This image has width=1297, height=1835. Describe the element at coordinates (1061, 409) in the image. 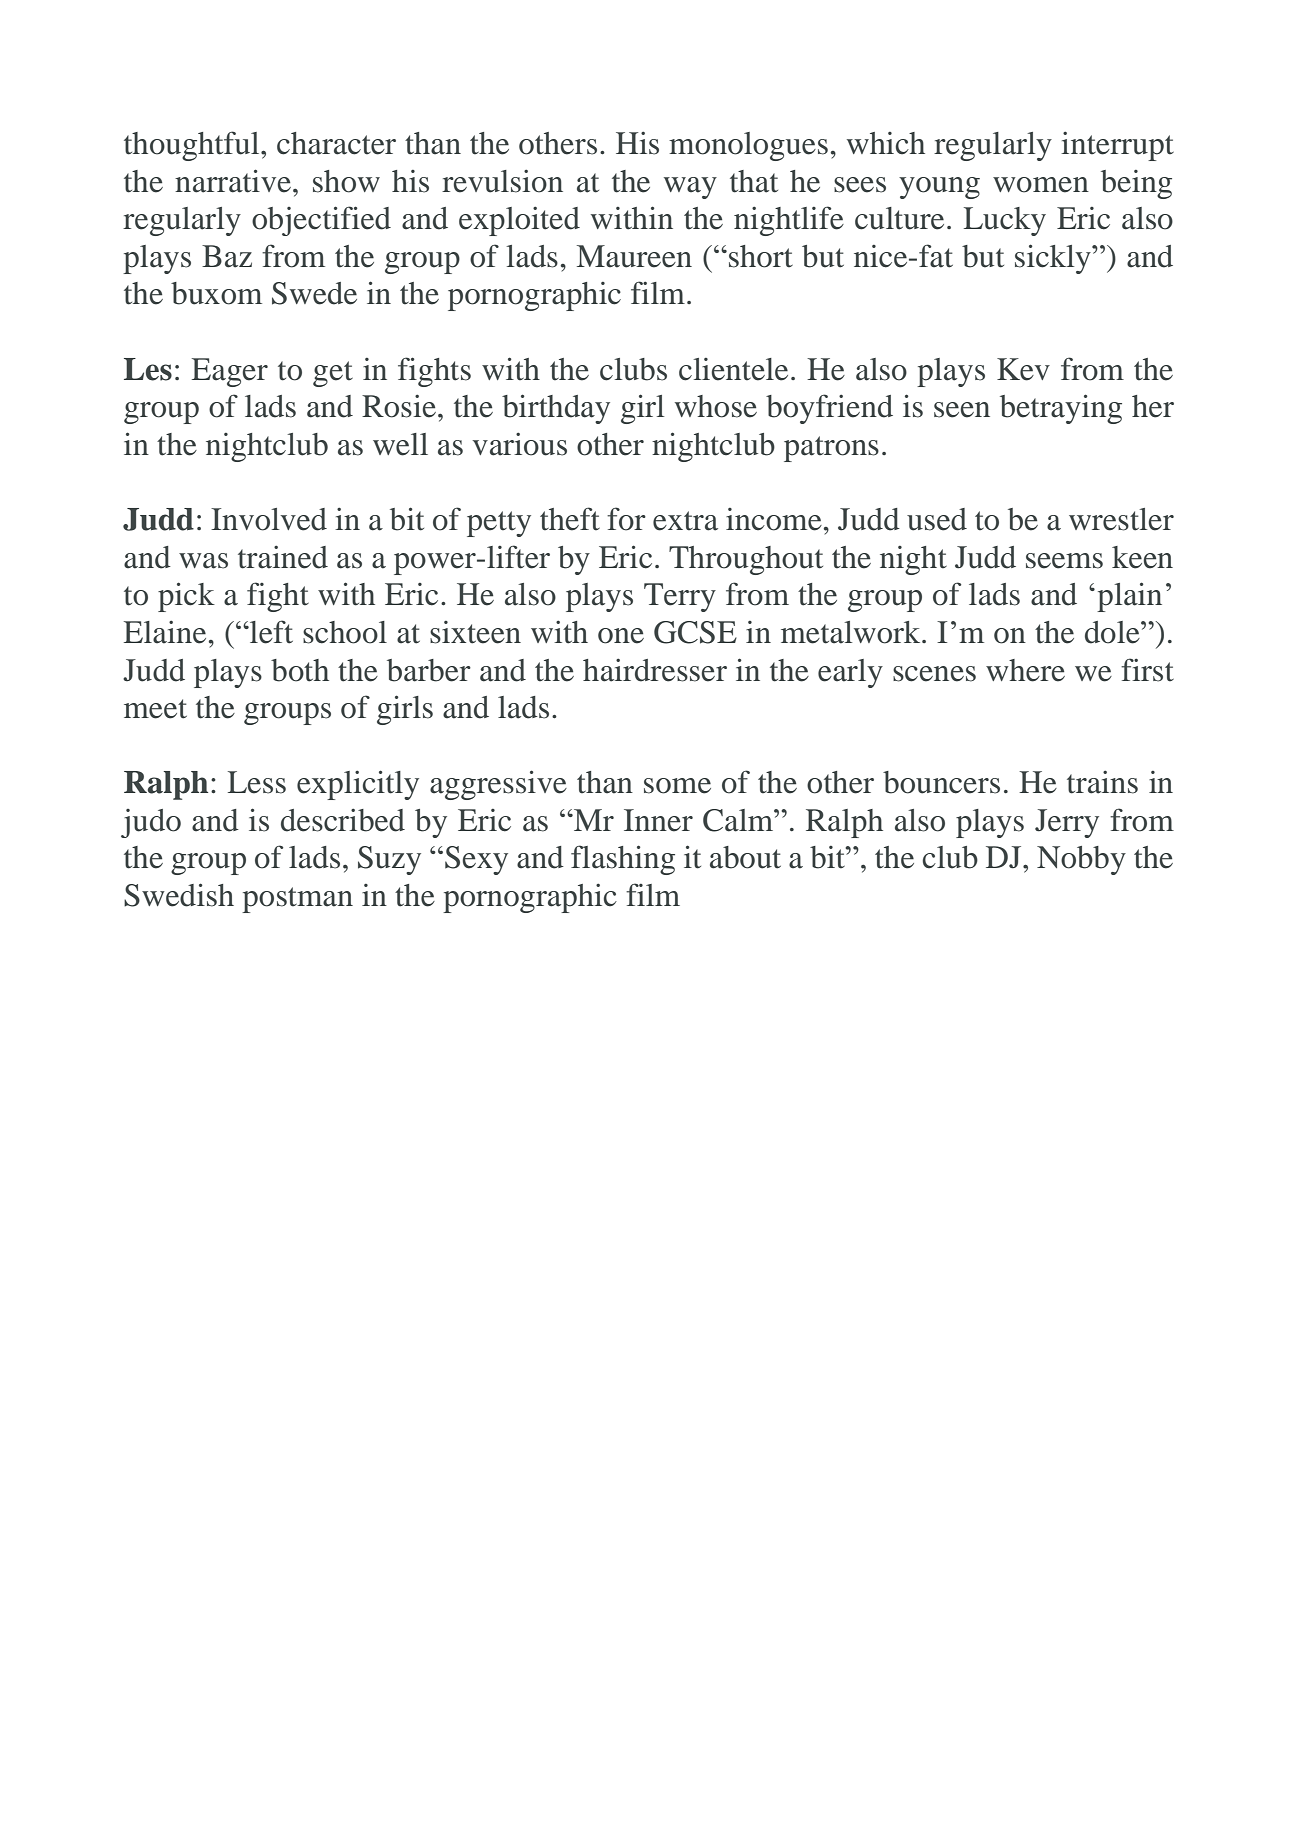

I see `betraying` at that location.
